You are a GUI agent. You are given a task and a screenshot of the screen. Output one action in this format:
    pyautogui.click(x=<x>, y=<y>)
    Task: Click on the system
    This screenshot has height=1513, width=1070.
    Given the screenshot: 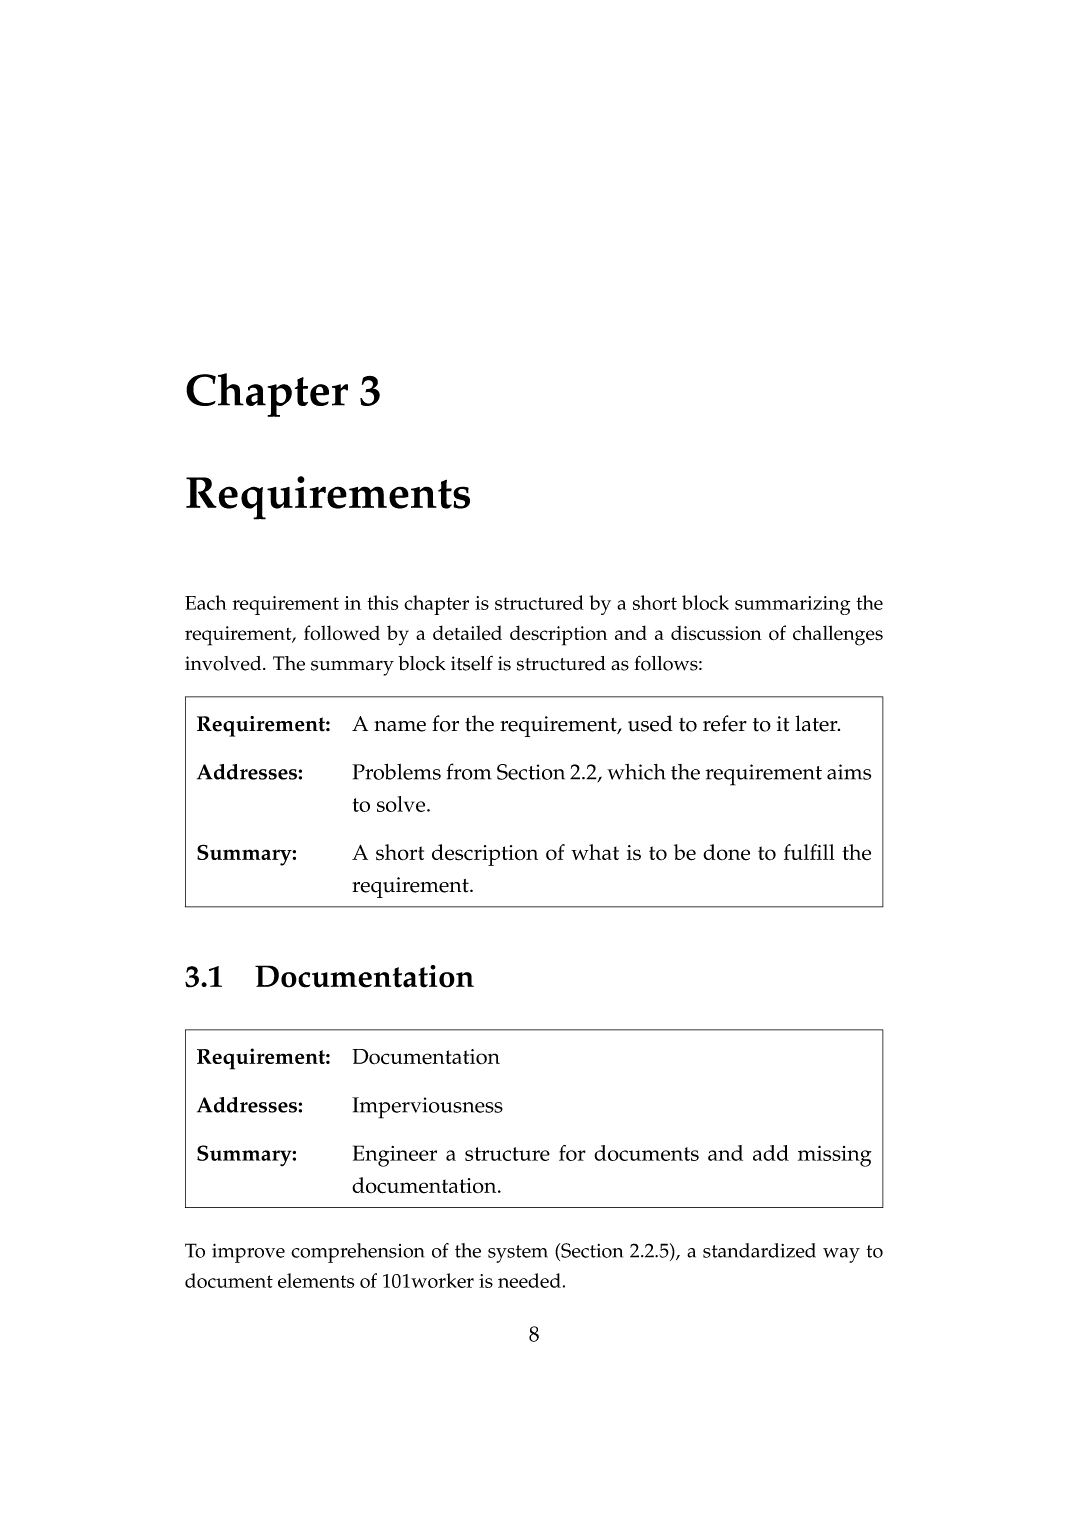 What is the action you would take?
    pyautogui.click(x=518, y=1254)
